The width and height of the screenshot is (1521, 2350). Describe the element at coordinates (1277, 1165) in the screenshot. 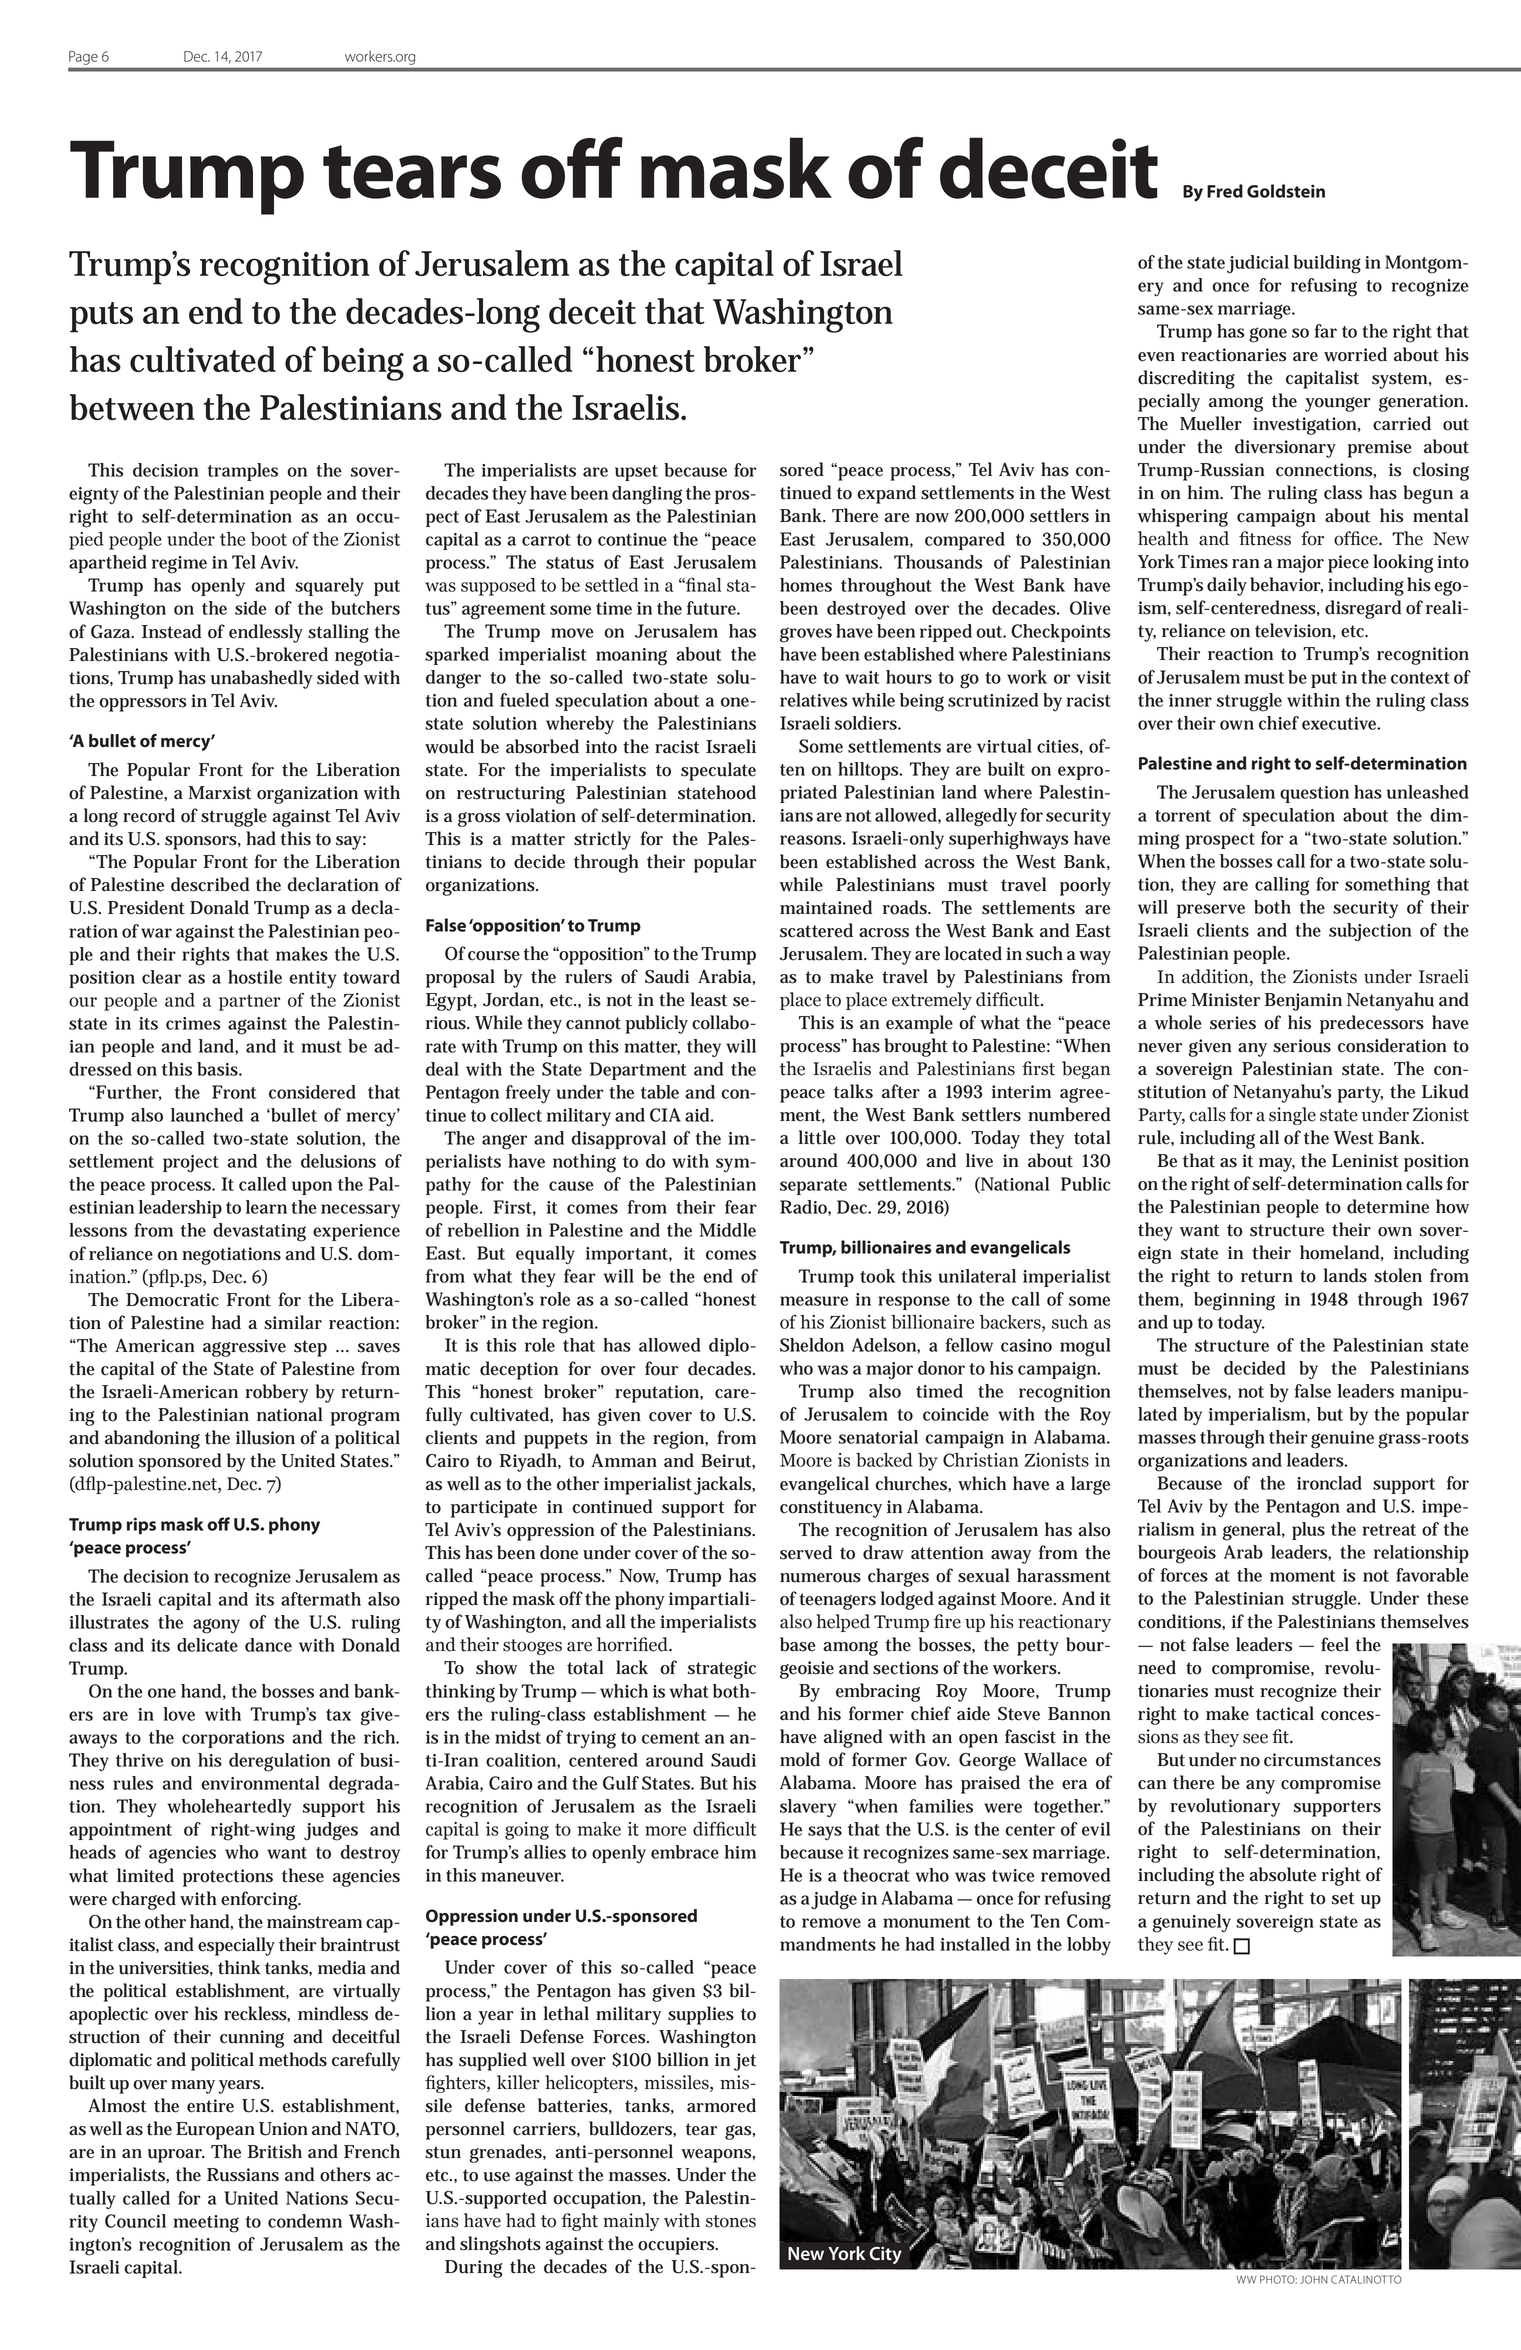

I see `may` at that location.
